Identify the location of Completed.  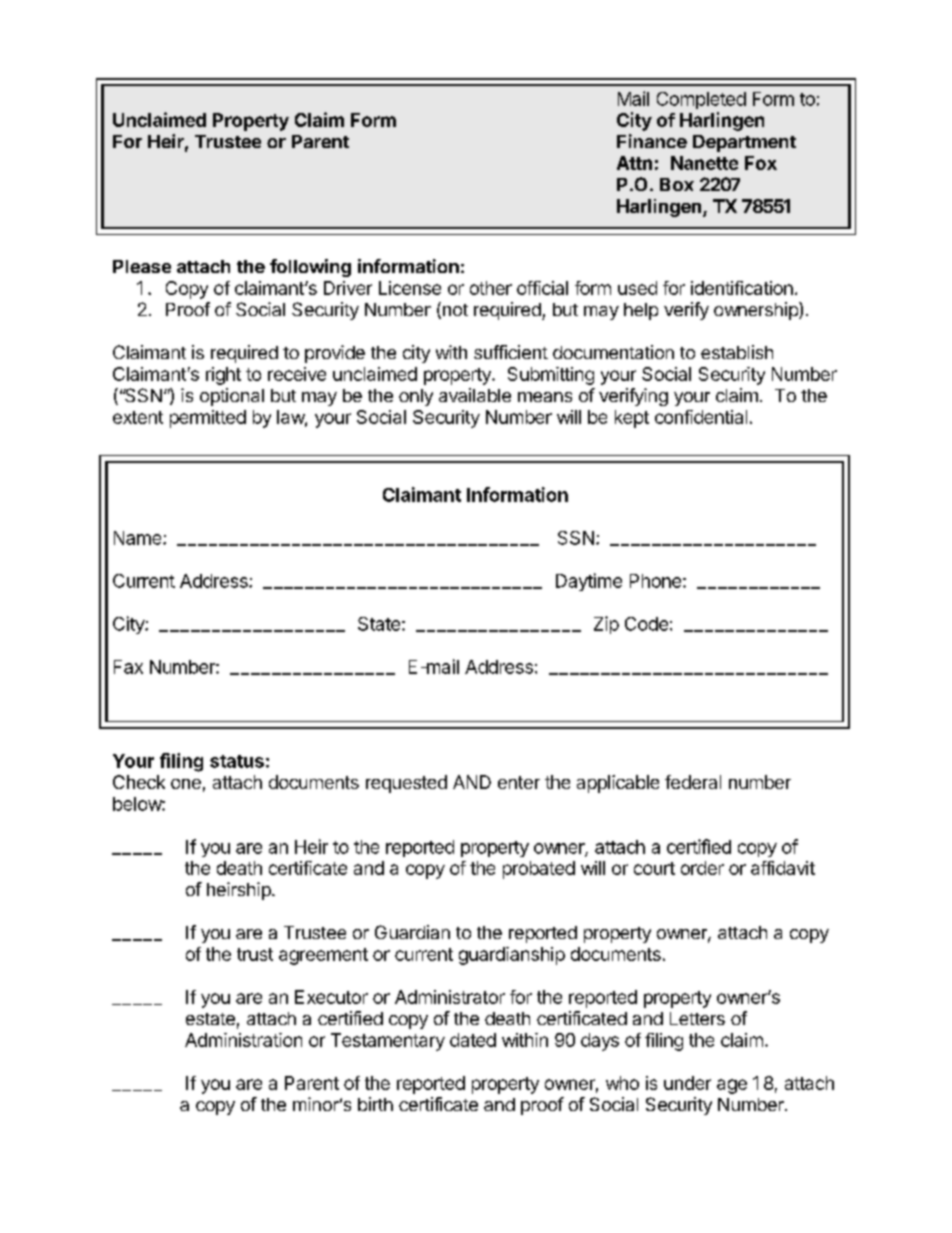
(701, 100).
